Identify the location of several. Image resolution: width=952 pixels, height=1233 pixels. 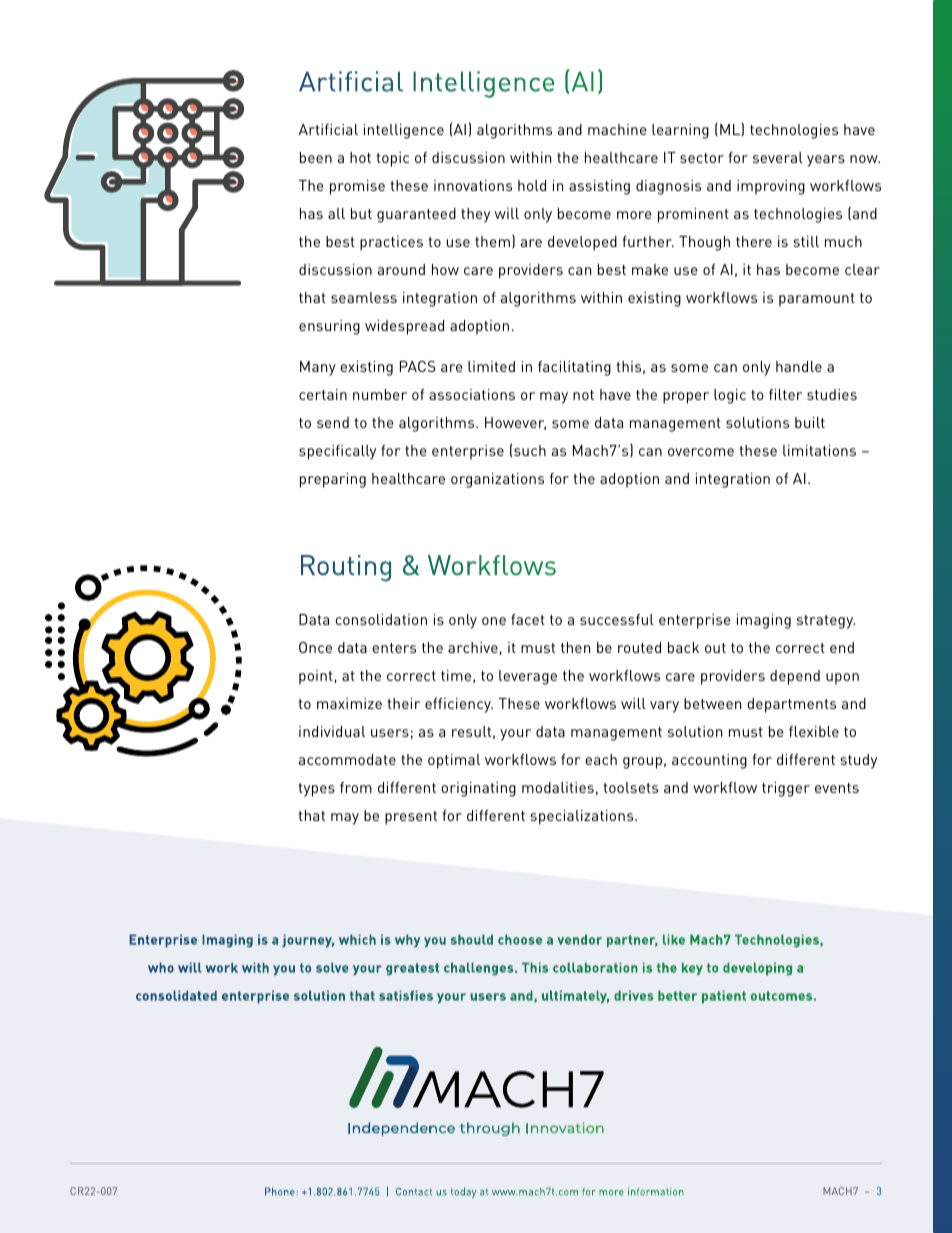
(778, 157).
